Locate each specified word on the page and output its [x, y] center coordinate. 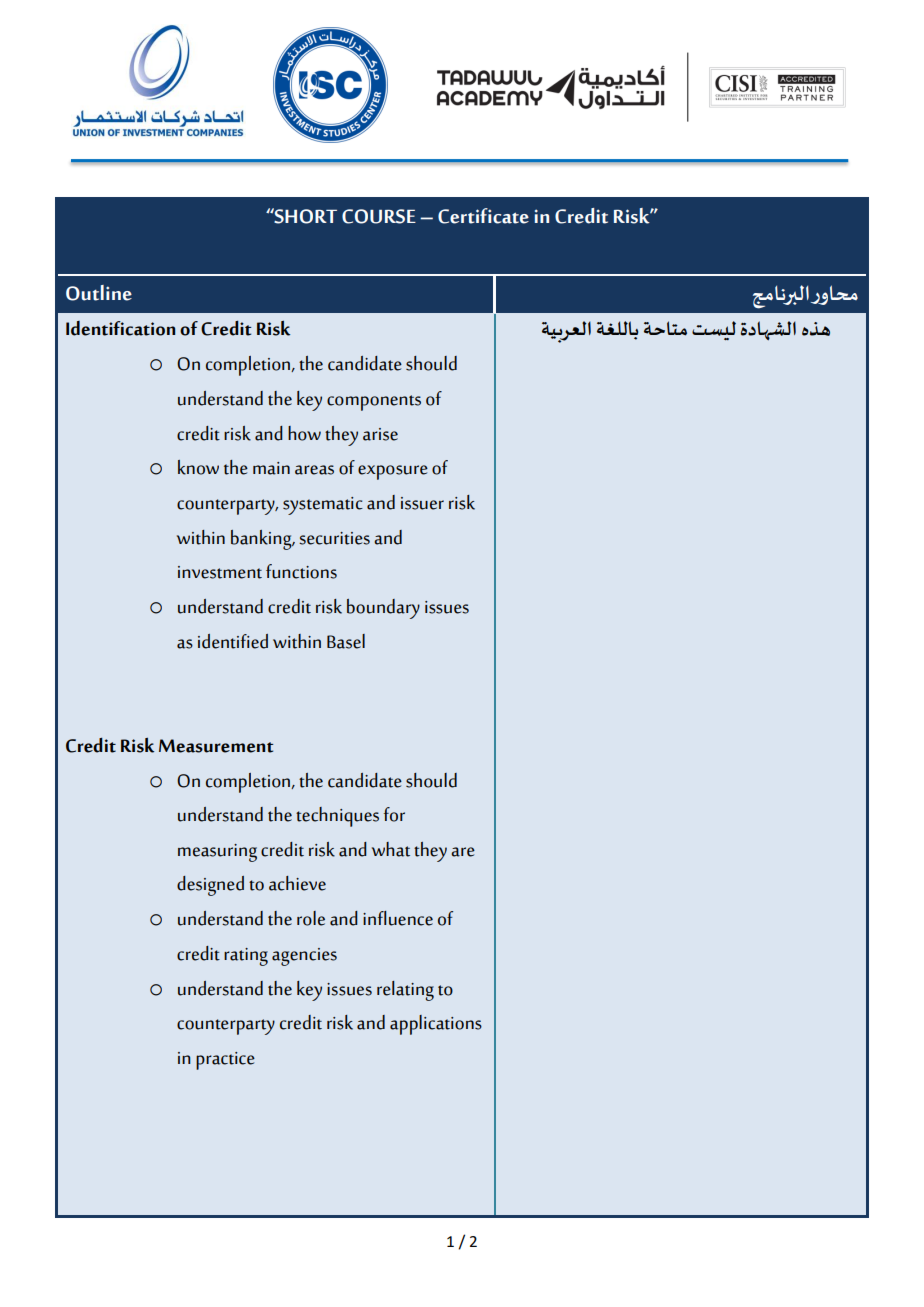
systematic [323, 506]
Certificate [483, 216]
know [198, 467]
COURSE [379, 216]
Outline [99, 293]
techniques [337, 817]
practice [225, 1061]
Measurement [216, 746]
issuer [422, 503]
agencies [304, 957]
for [394, 814]
